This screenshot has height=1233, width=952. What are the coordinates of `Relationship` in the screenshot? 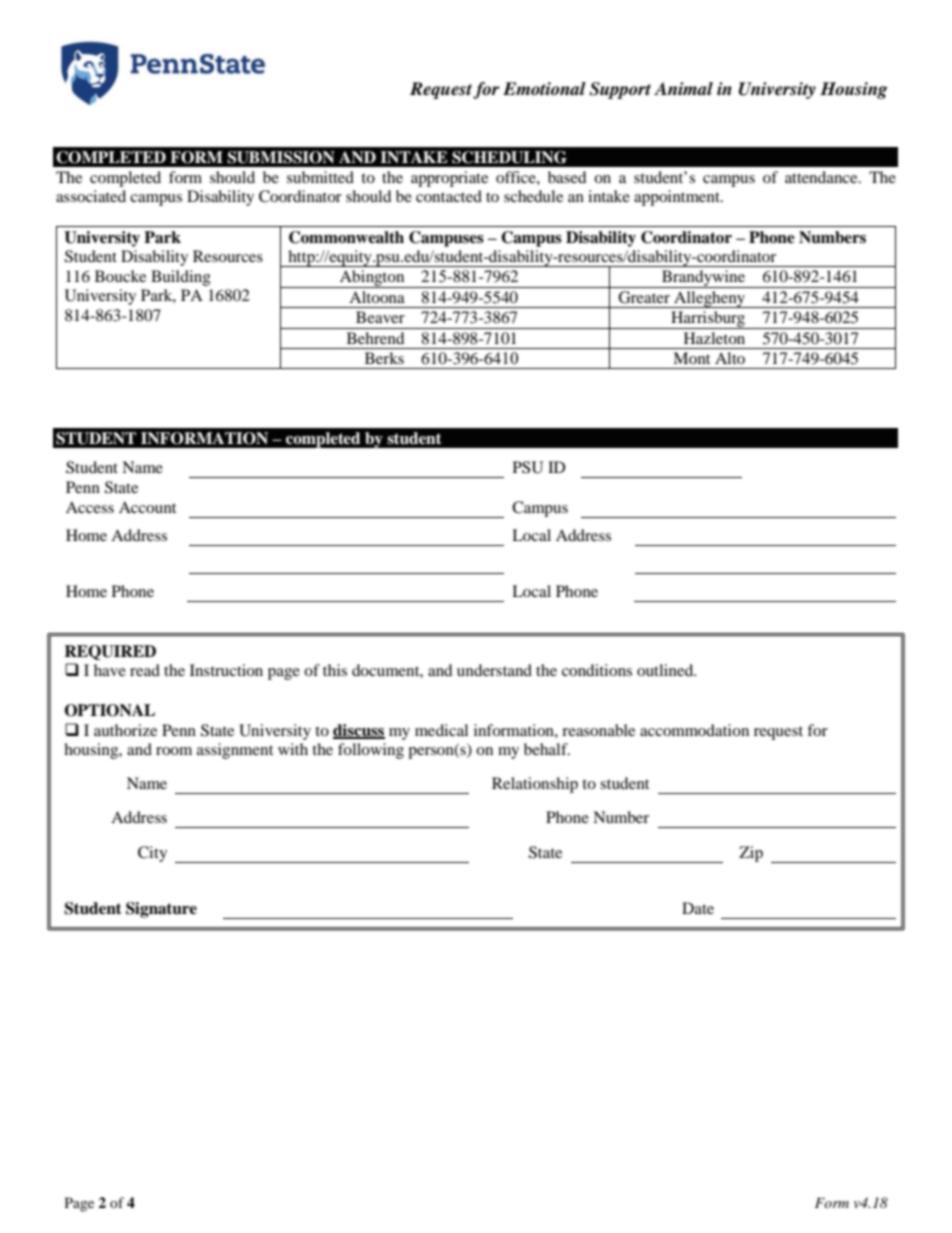 It's located at (535, 785).
